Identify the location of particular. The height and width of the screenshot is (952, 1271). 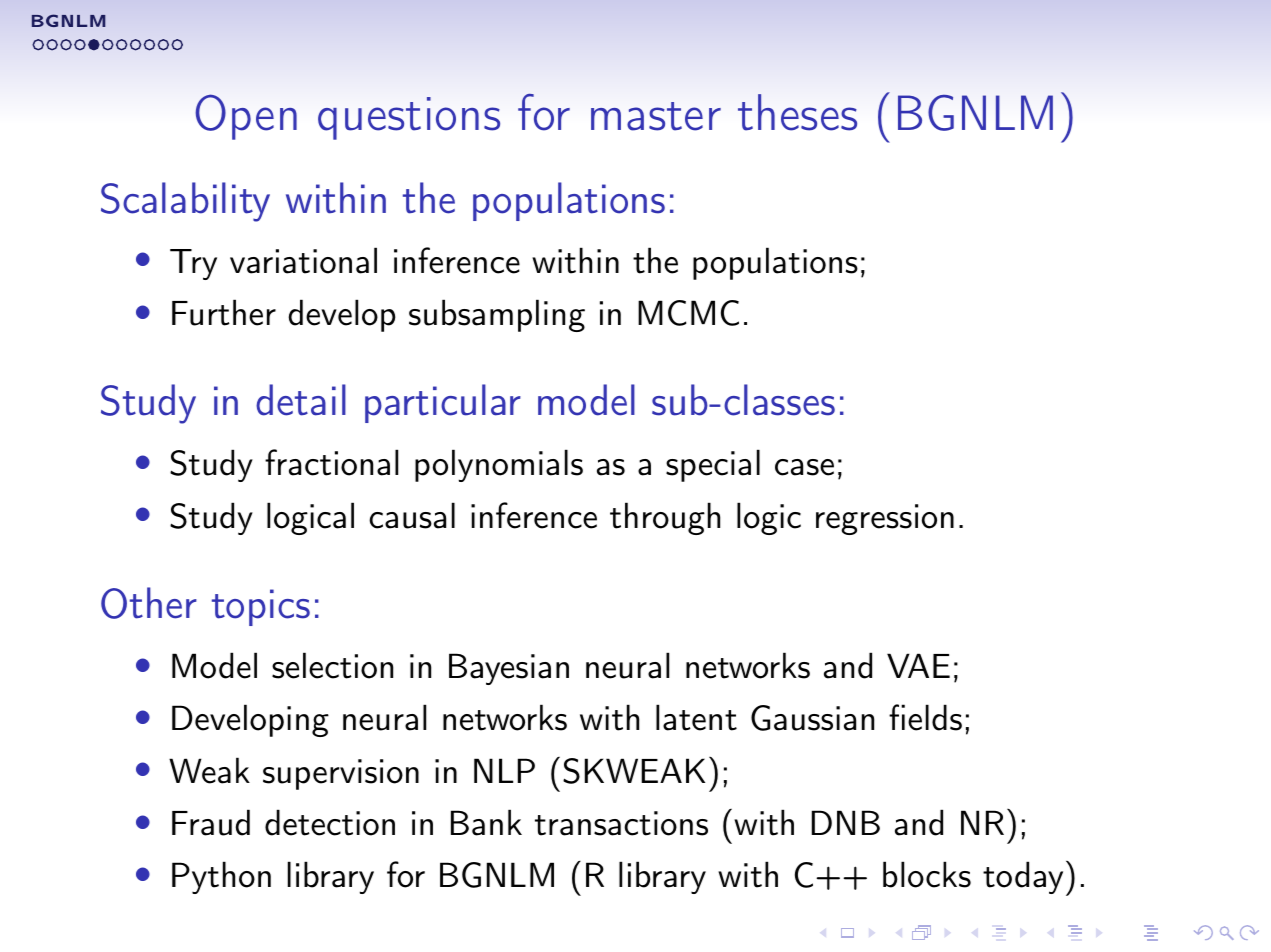
(443, 403).
